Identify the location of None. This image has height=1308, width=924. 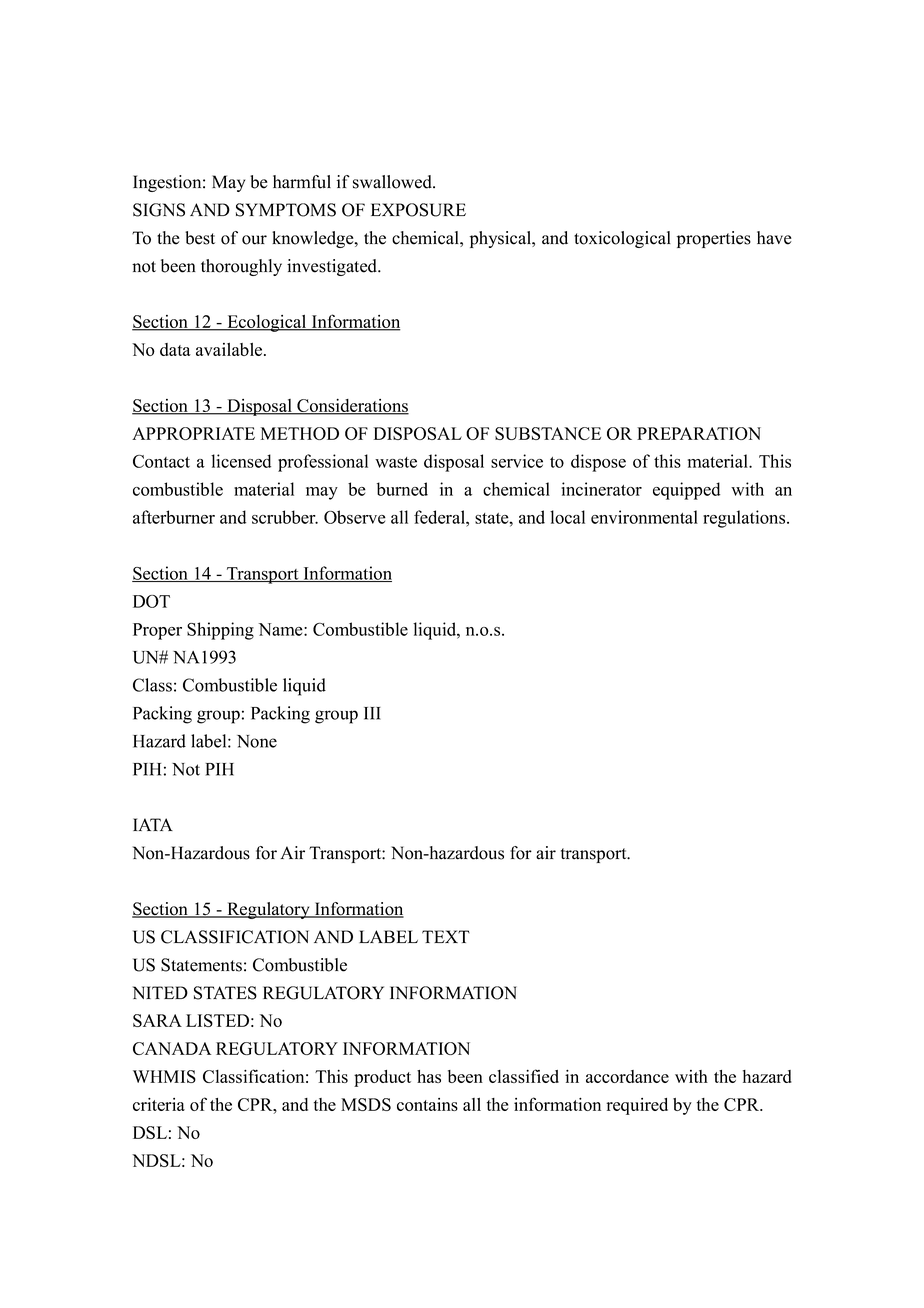
(257, 741).
